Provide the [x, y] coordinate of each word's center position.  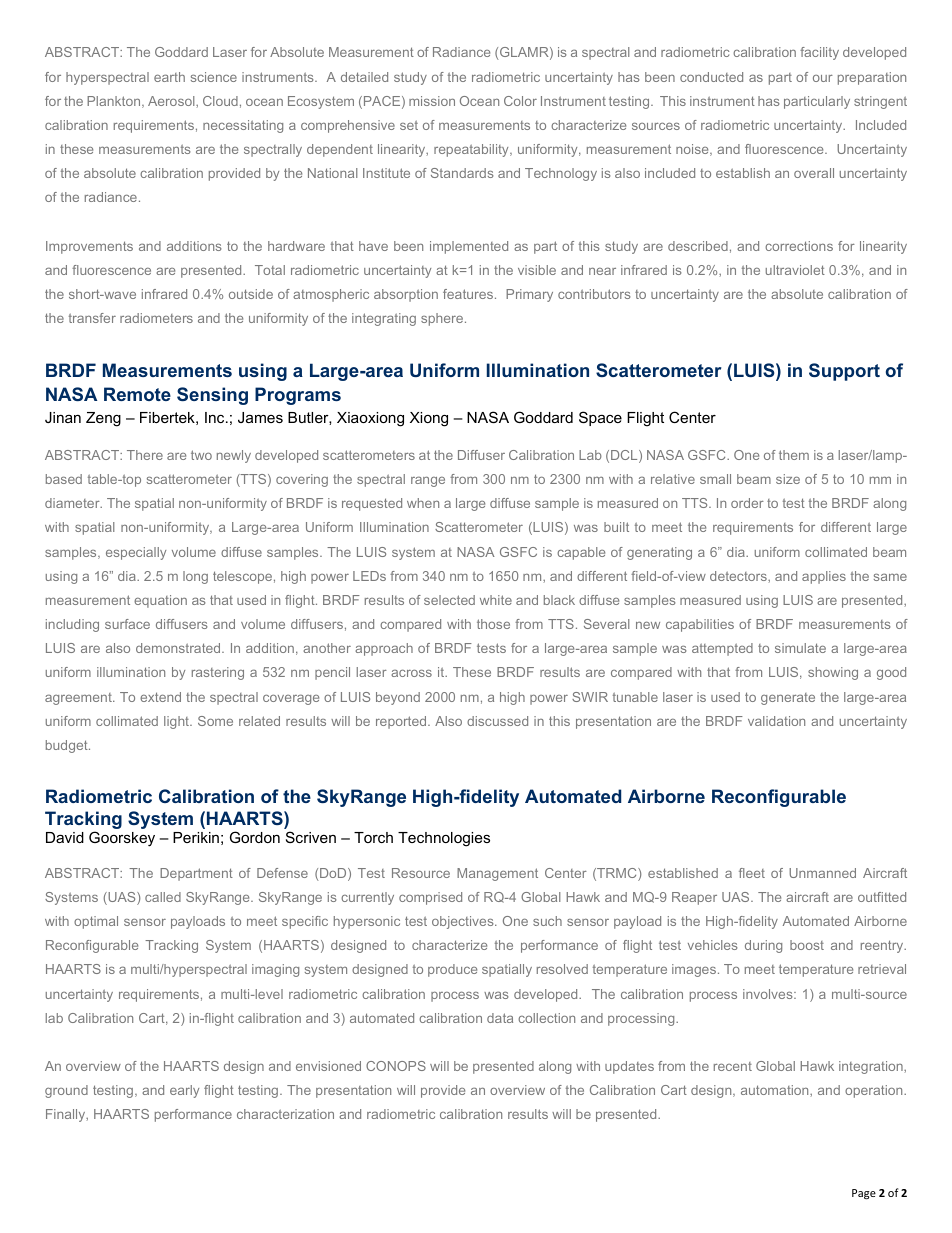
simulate [800, 648]
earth [169, 77]
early [184, 1091]
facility [819, 53]
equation [160, 601]
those [493, 624]
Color [520, 101]
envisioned [328, 1066]
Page [864, 1194]
